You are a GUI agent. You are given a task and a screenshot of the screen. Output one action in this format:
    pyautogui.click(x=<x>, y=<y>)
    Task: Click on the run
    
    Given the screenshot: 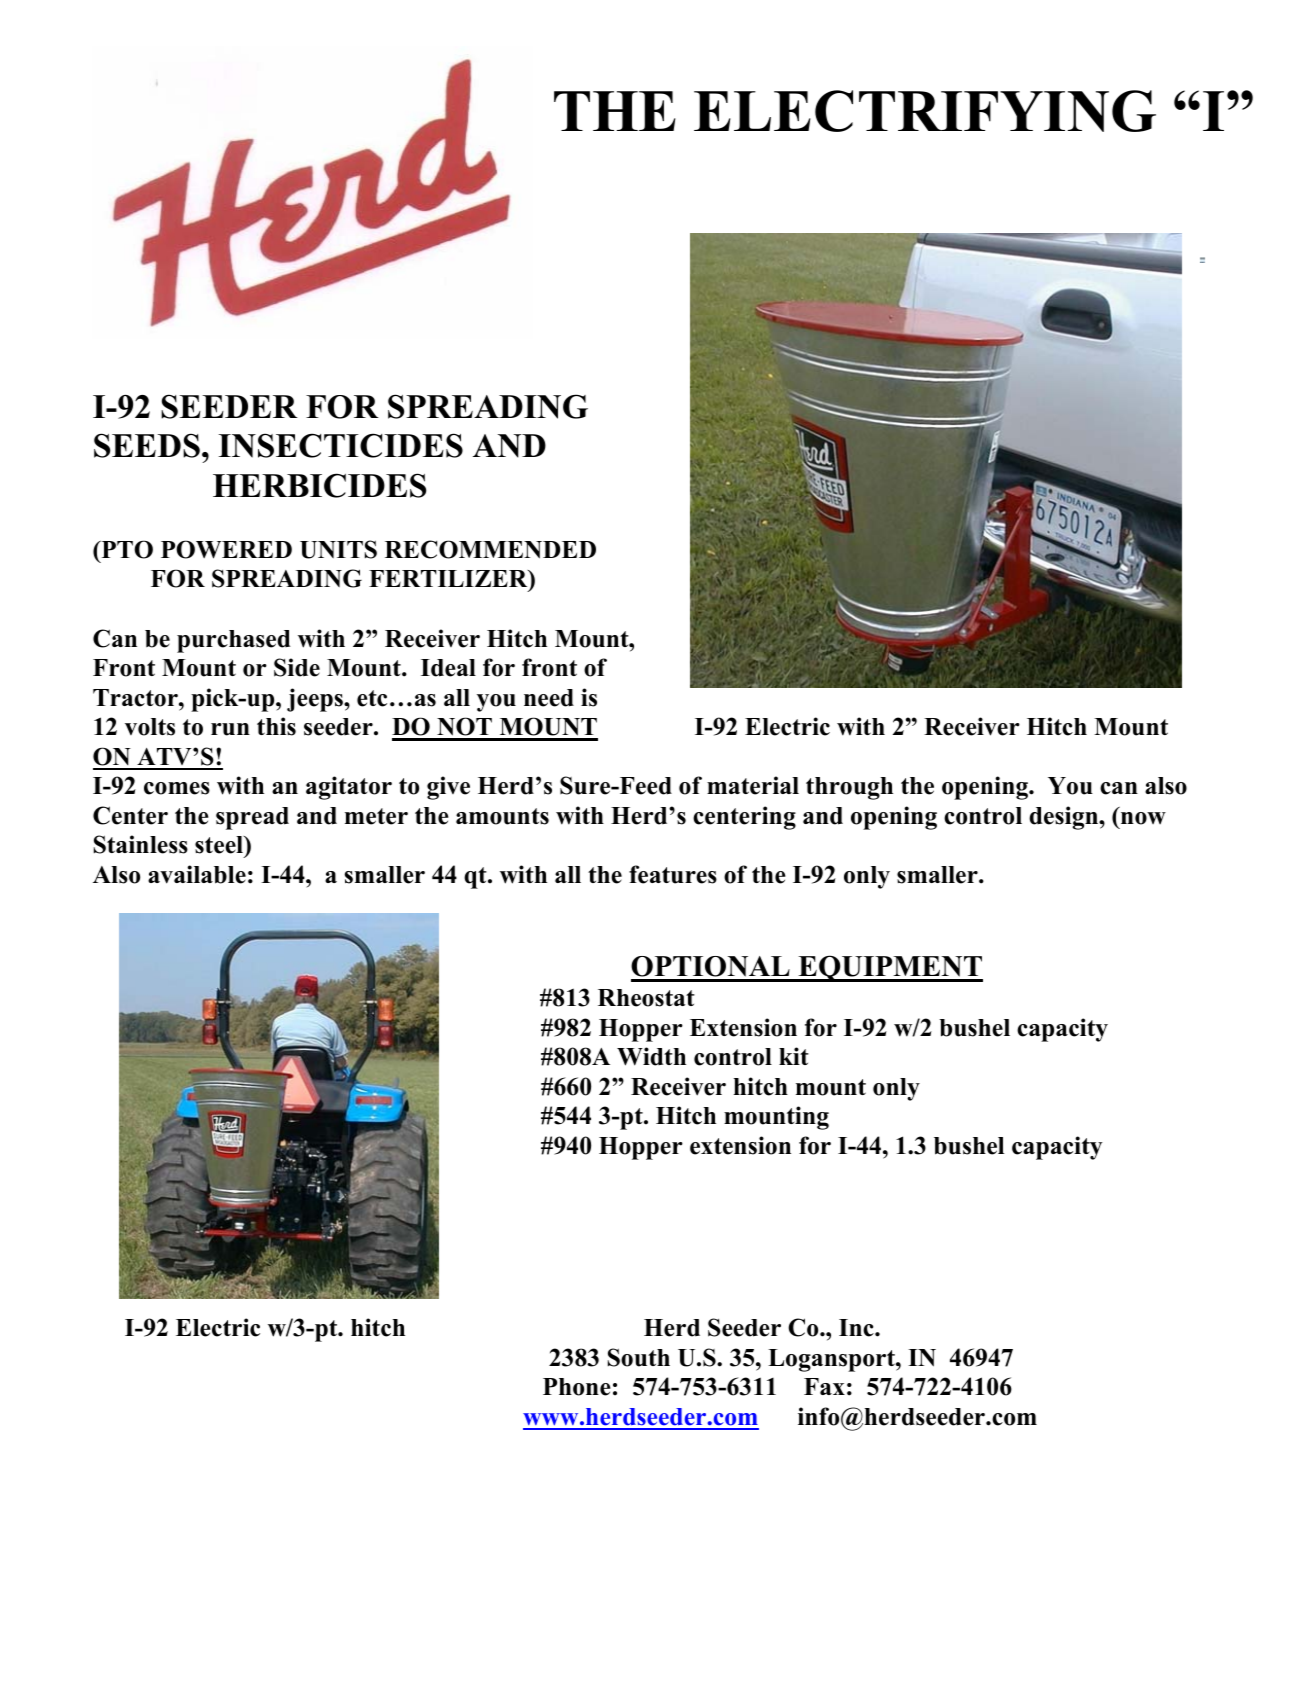 What is the action you would take?
    pyautogui.click(x=230, y=729)
